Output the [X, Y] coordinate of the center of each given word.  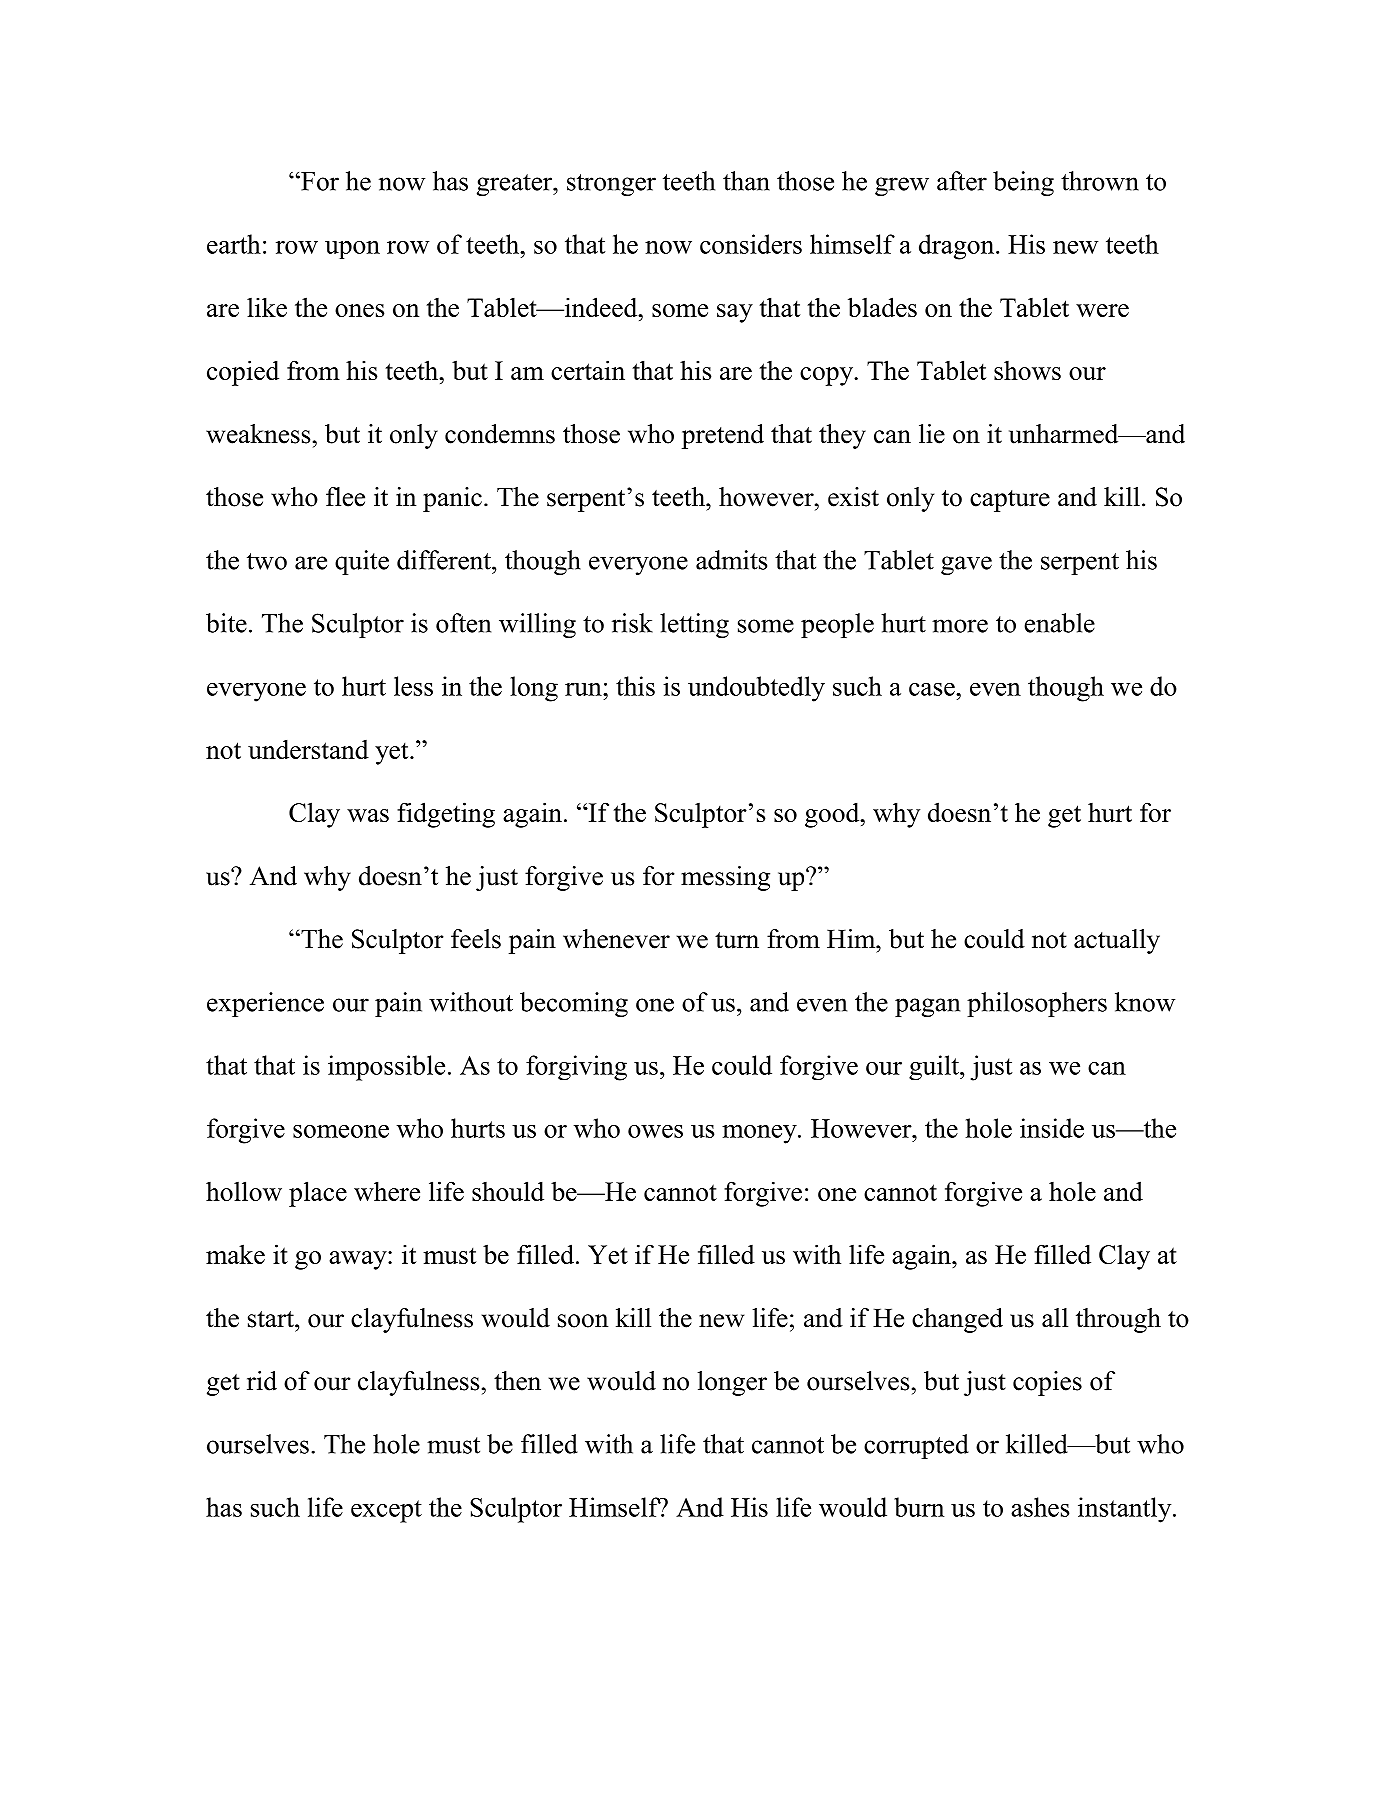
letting [694, 625]
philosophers [1037, 1004]
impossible [386, 1068]
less [413, 686]
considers [751, 244]
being [1023, 183]
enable [1059, 623]
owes [655, 1131]
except [386, 1511]
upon [352, 250]
